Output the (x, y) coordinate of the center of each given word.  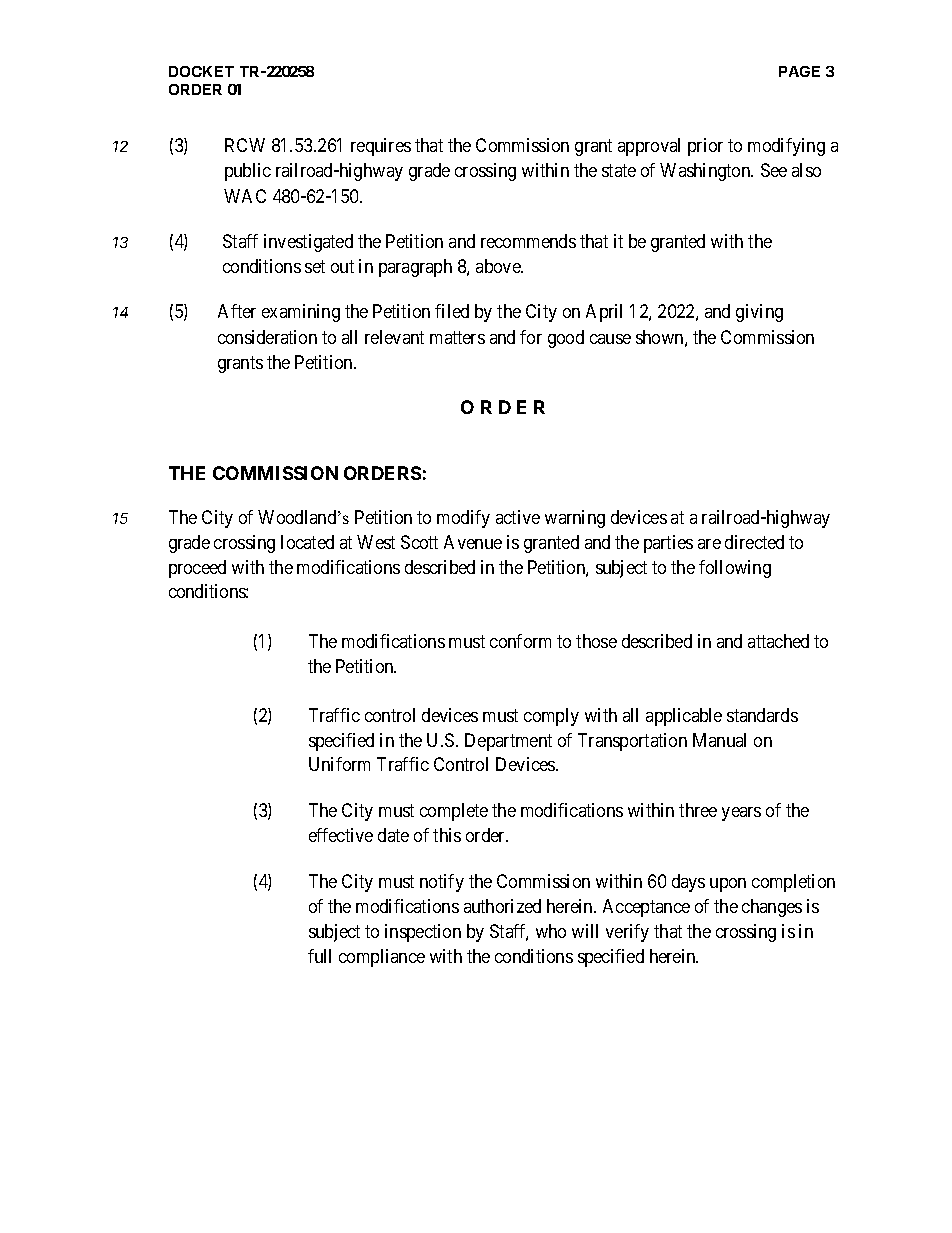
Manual (719, 740)
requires (381, 147)
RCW (245, 145)
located (307, 542)
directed (754, 542)
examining (301, 313)
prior (705, 147)
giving (759, 313)
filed (452, 311)
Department (508, 742)
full (319, 956)
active (518, 517)
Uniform (339, 764)
